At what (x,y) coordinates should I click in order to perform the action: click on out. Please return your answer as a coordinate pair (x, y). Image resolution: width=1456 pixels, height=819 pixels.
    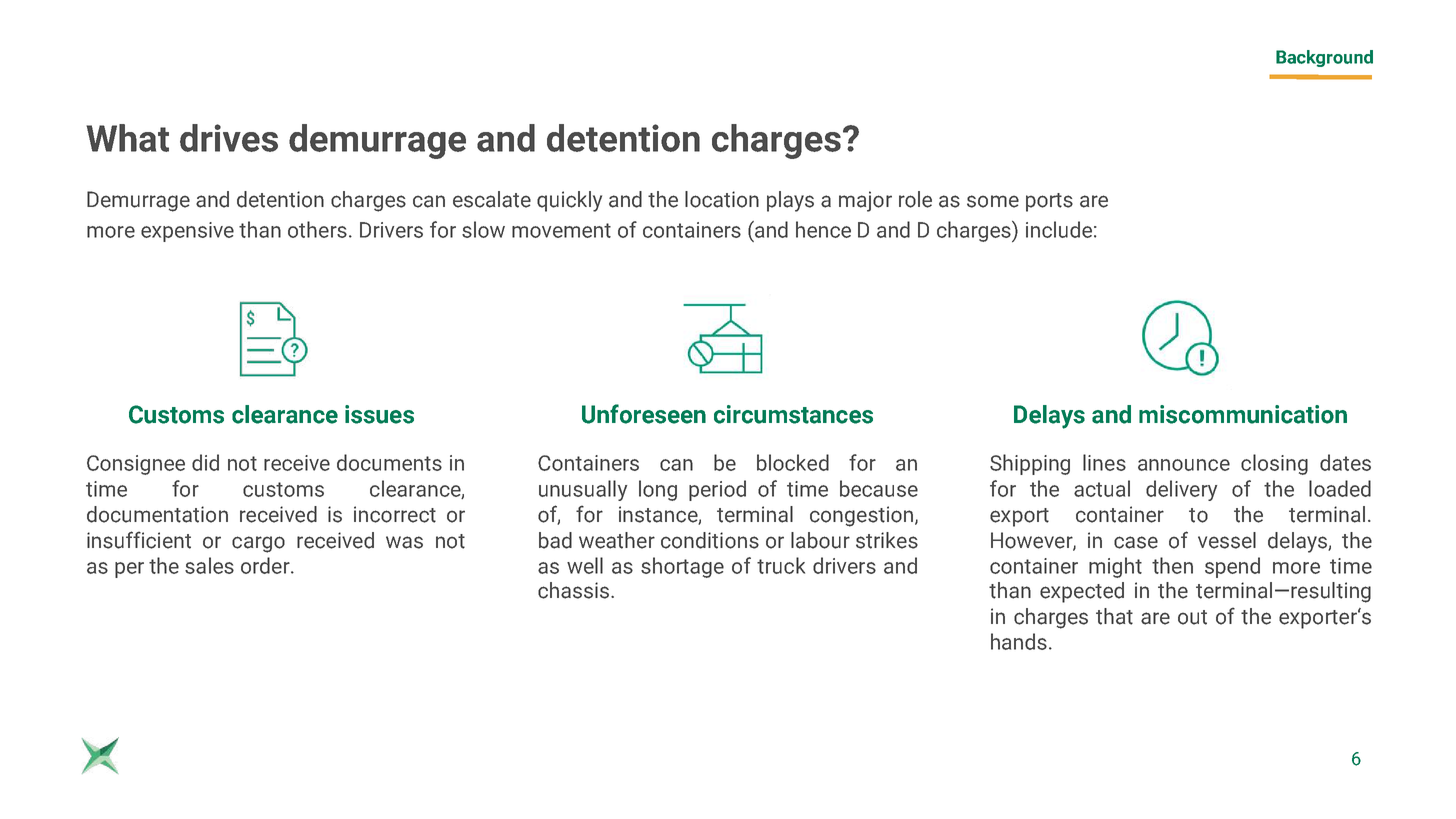
    Looking at the image, I should click on (1192, 617).
